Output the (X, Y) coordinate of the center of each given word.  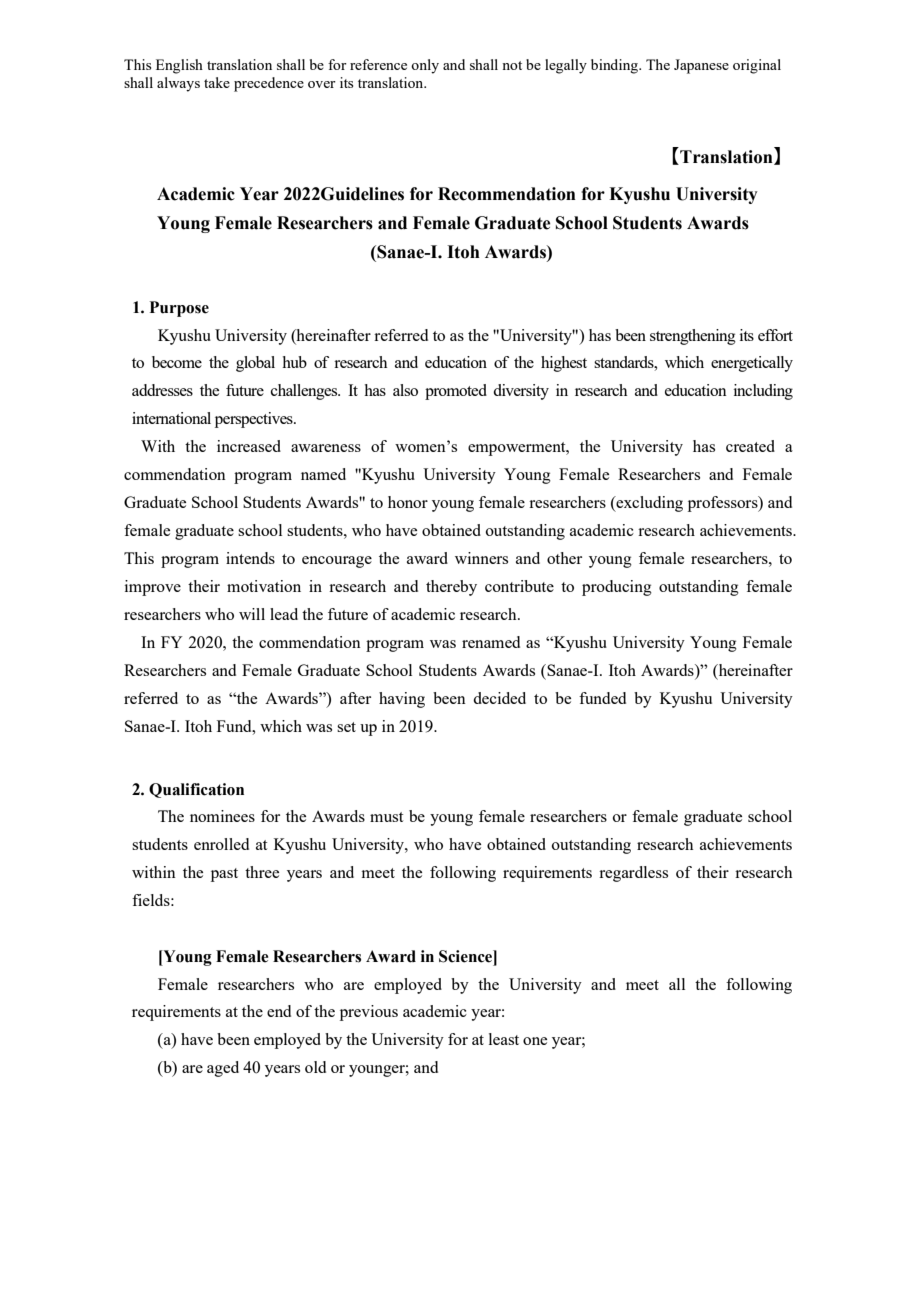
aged (223, 1069)
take (217, 82)
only (425, 66)
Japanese (701, 66)
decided (499, 698)
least (504, 1039)
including (763, 392)
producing (617, 588)
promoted (456, 392)
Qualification (196, 790)
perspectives (255, 420)
